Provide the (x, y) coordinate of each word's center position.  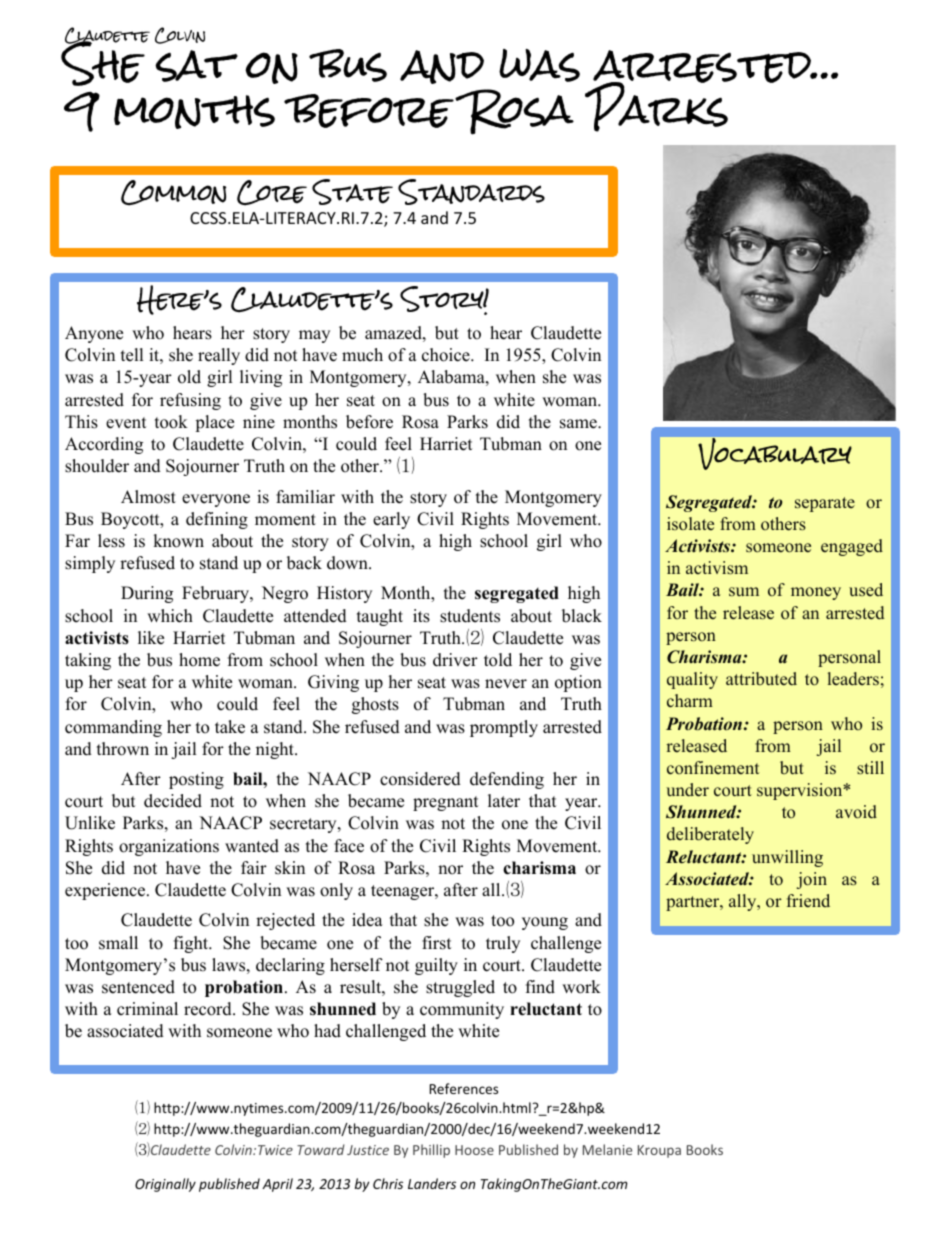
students (470, 616)
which (170, 616)
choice (447, 355)
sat (196, 66)
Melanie (607, 1149)
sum (744, 591)
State (352, 192)
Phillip (431, 1151)
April (277, 1185)
